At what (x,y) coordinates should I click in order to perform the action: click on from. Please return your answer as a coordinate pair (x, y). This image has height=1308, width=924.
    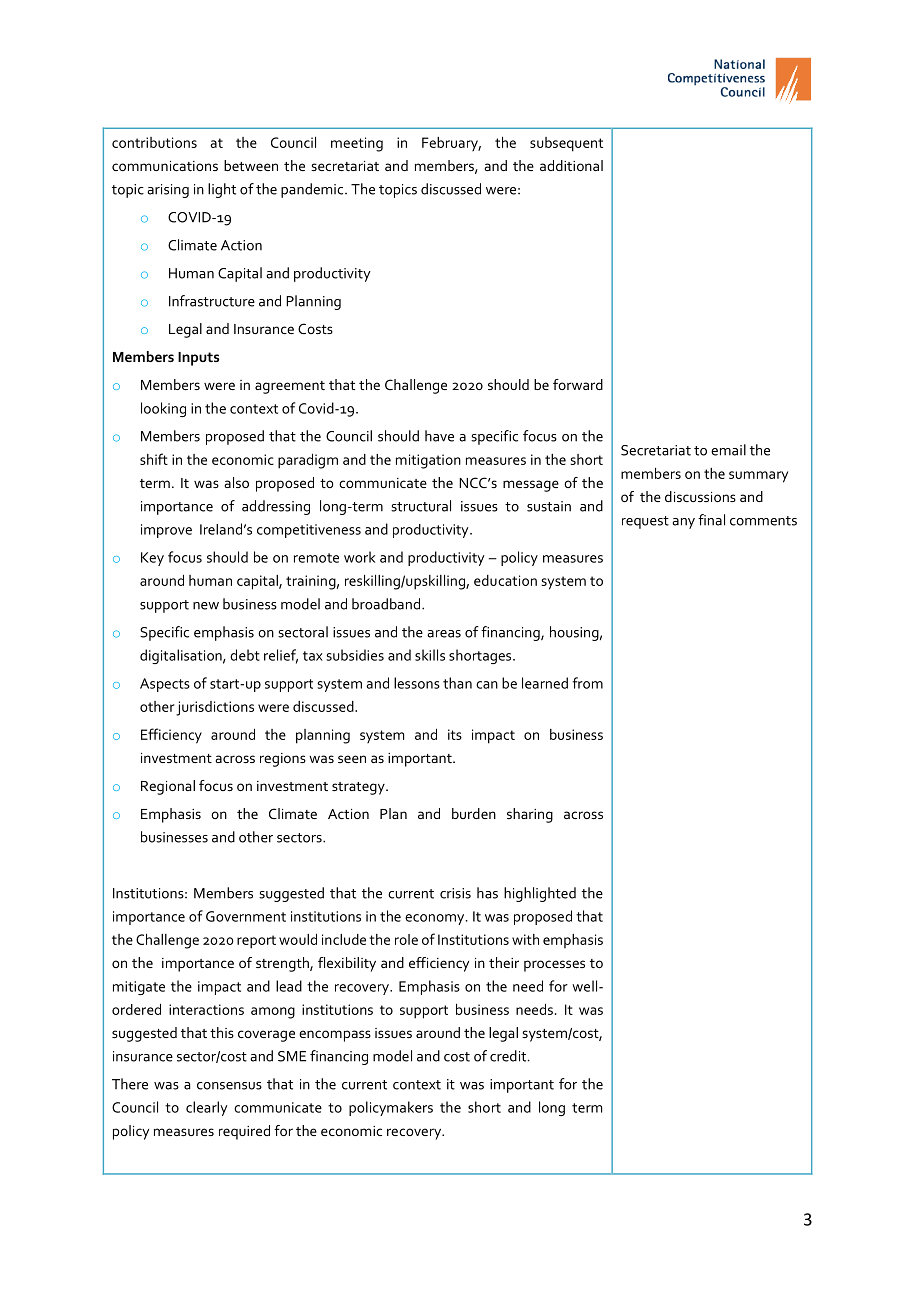
    Looking at the image, I should click on (588, 683).
